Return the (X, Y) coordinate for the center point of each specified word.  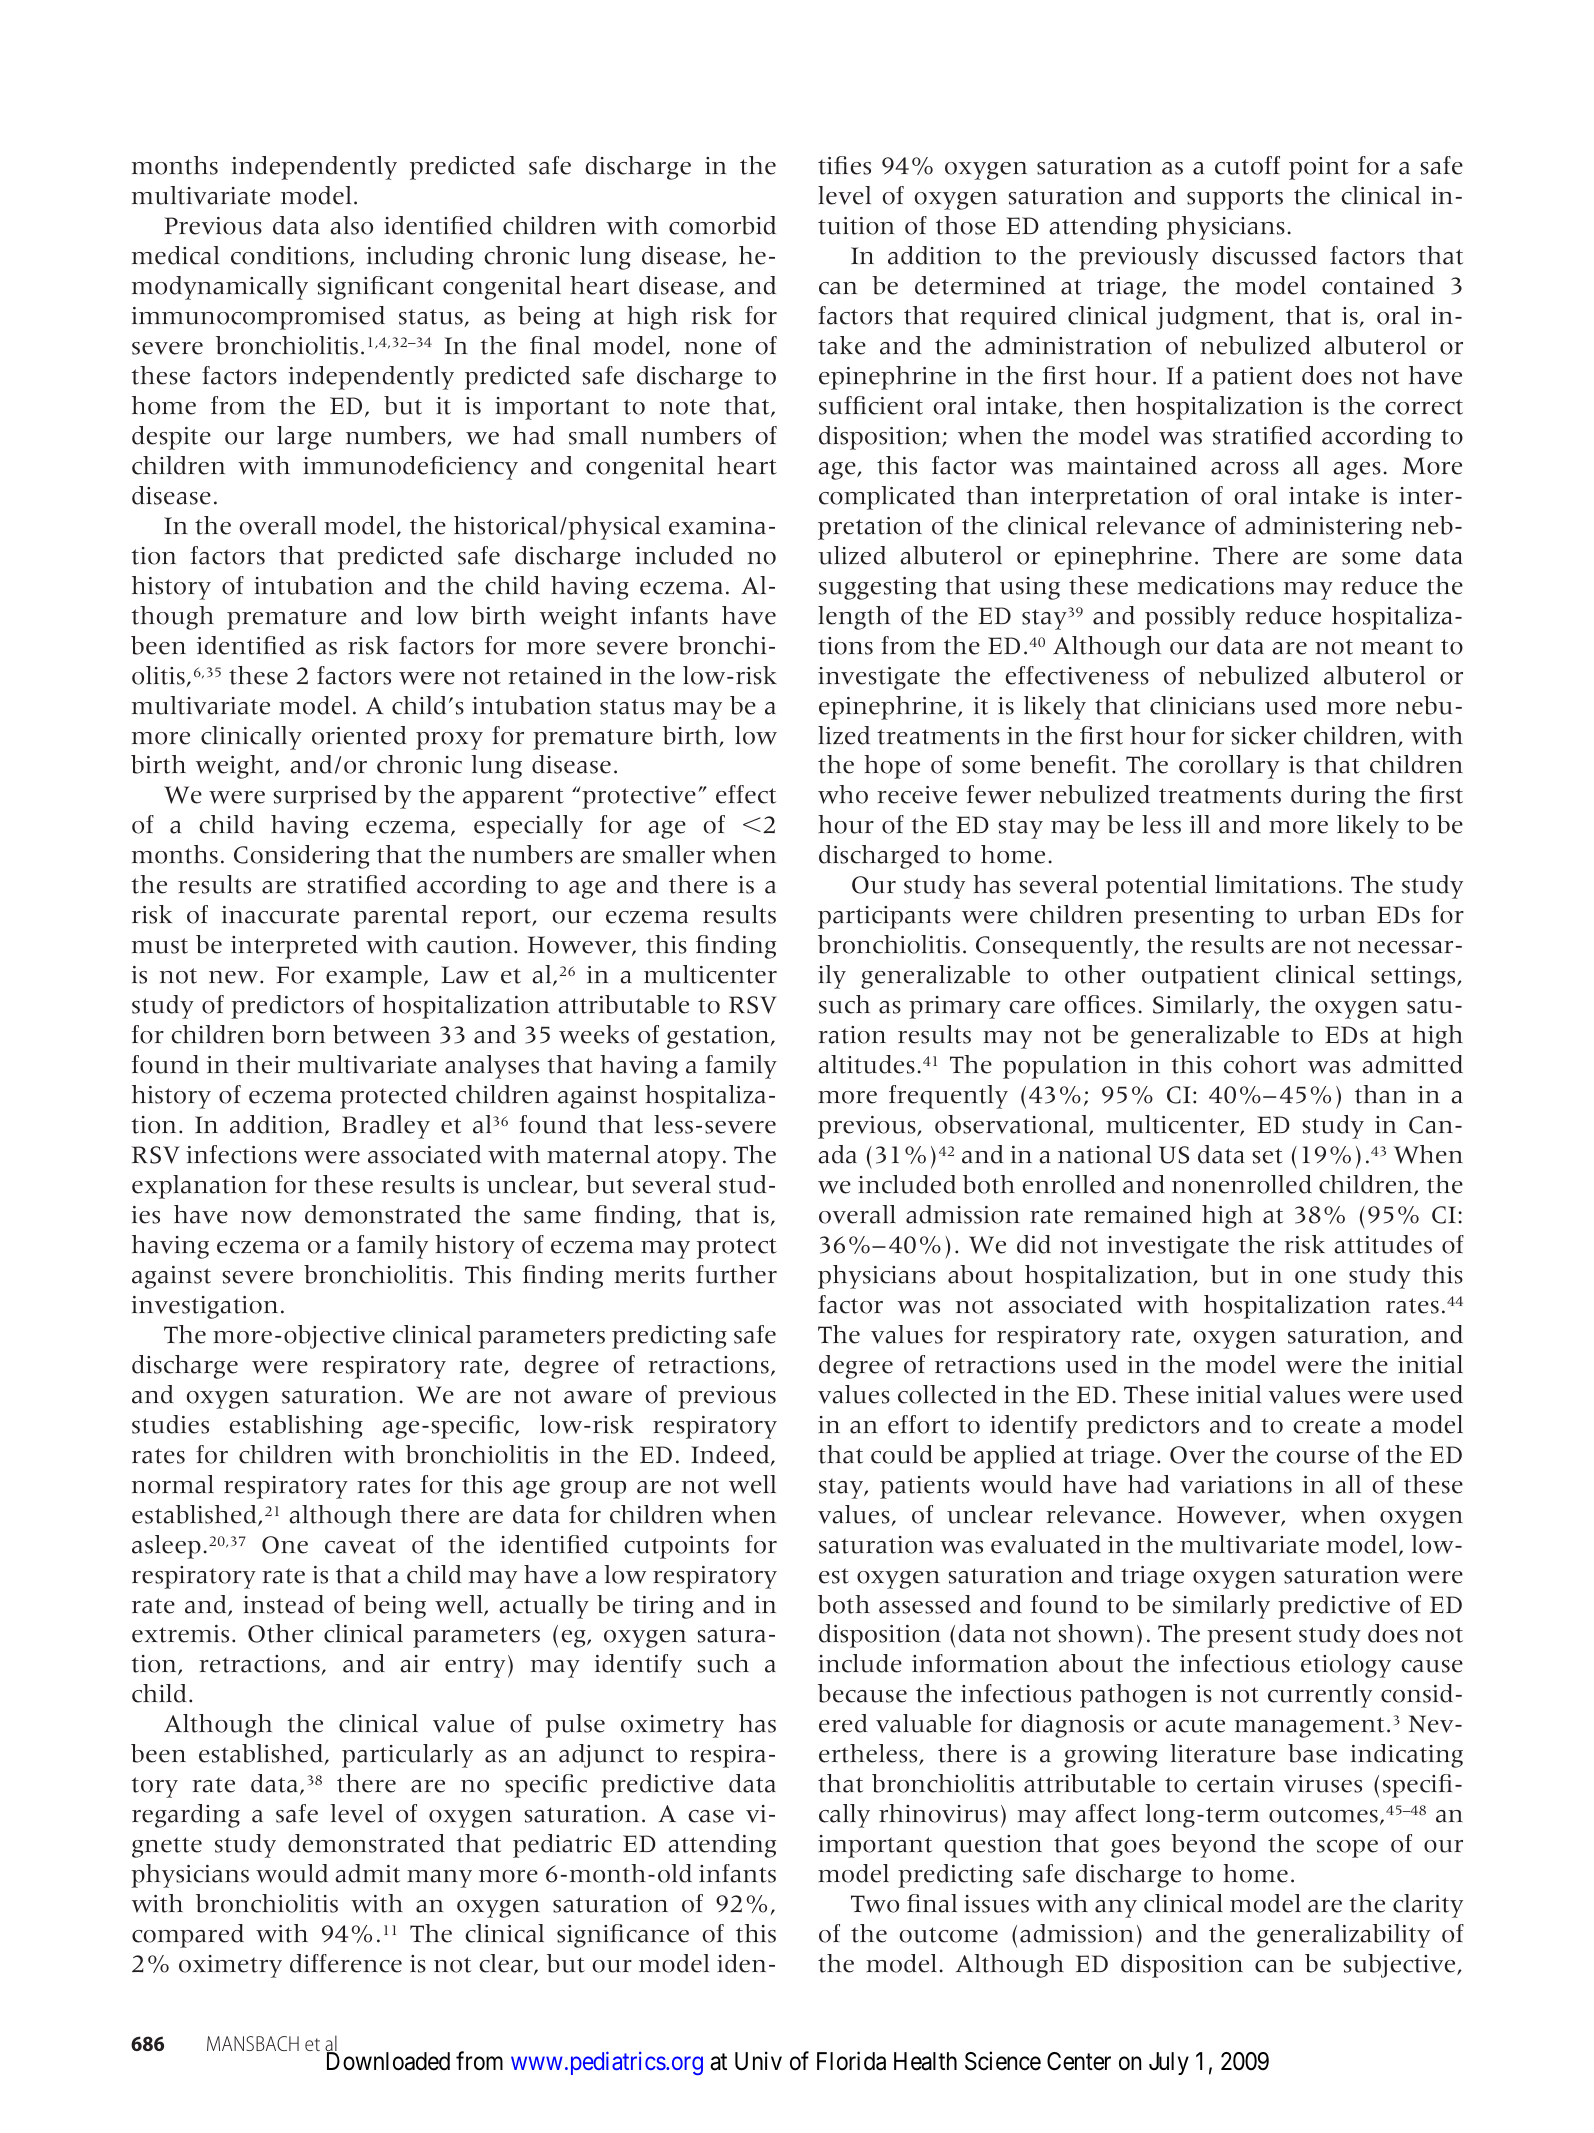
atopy (688, 1158)
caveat (360, 1546)
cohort (1260, 1064)
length (854, 618)
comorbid (722, 225)
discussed (1264, 255)
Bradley (386, 1127)
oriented (359, 735)
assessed (925, 1604)
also (351, 225)
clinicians (1202, 705)
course (1312, 1457)
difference (346, 1963)
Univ (758, 2061)
